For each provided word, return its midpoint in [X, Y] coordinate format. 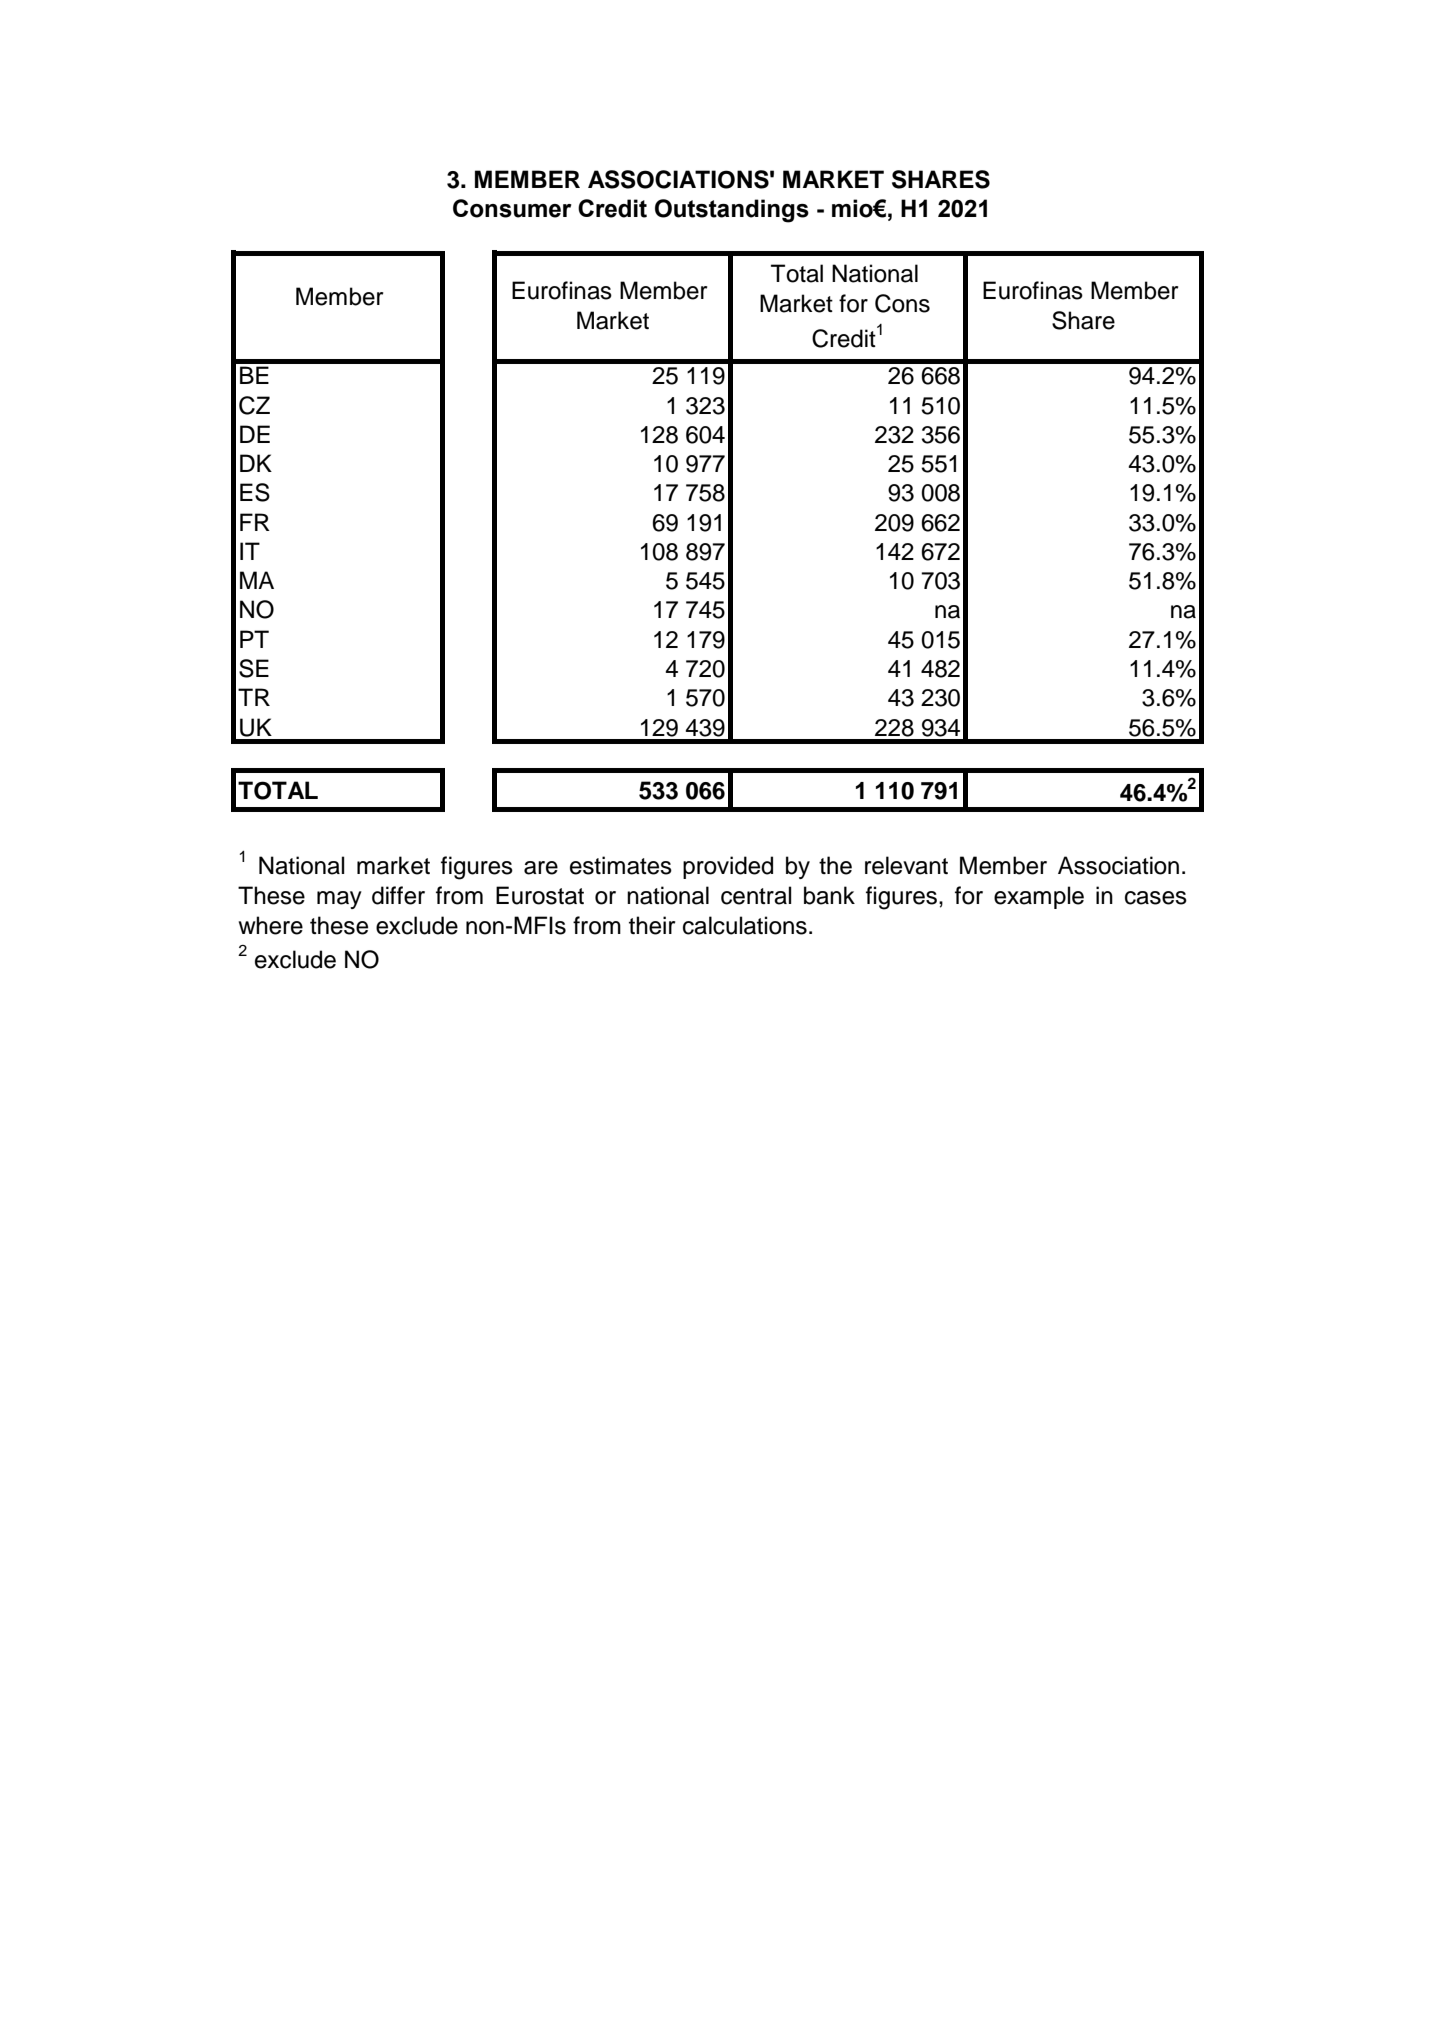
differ [398, 895]
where [270, 925]
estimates [621, 865]
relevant [906, 865]
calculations [745, 925]
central [756, 895]
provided [728, 867]
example [1039, 897]
